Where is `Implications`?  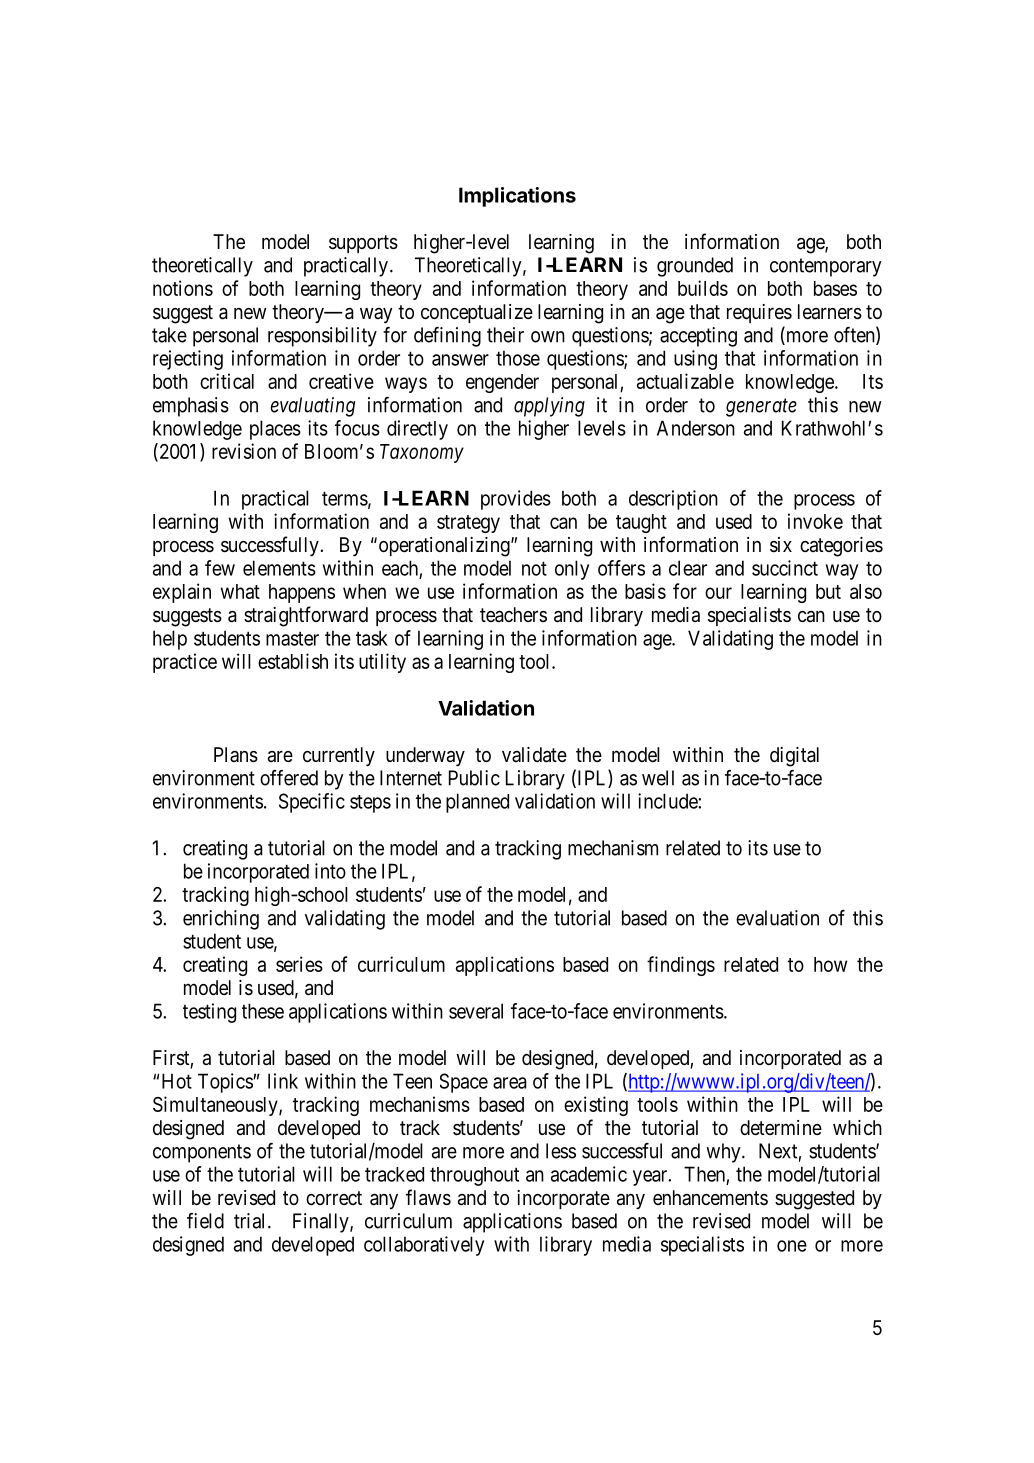
Implications is located at coordinates (517, 197).
